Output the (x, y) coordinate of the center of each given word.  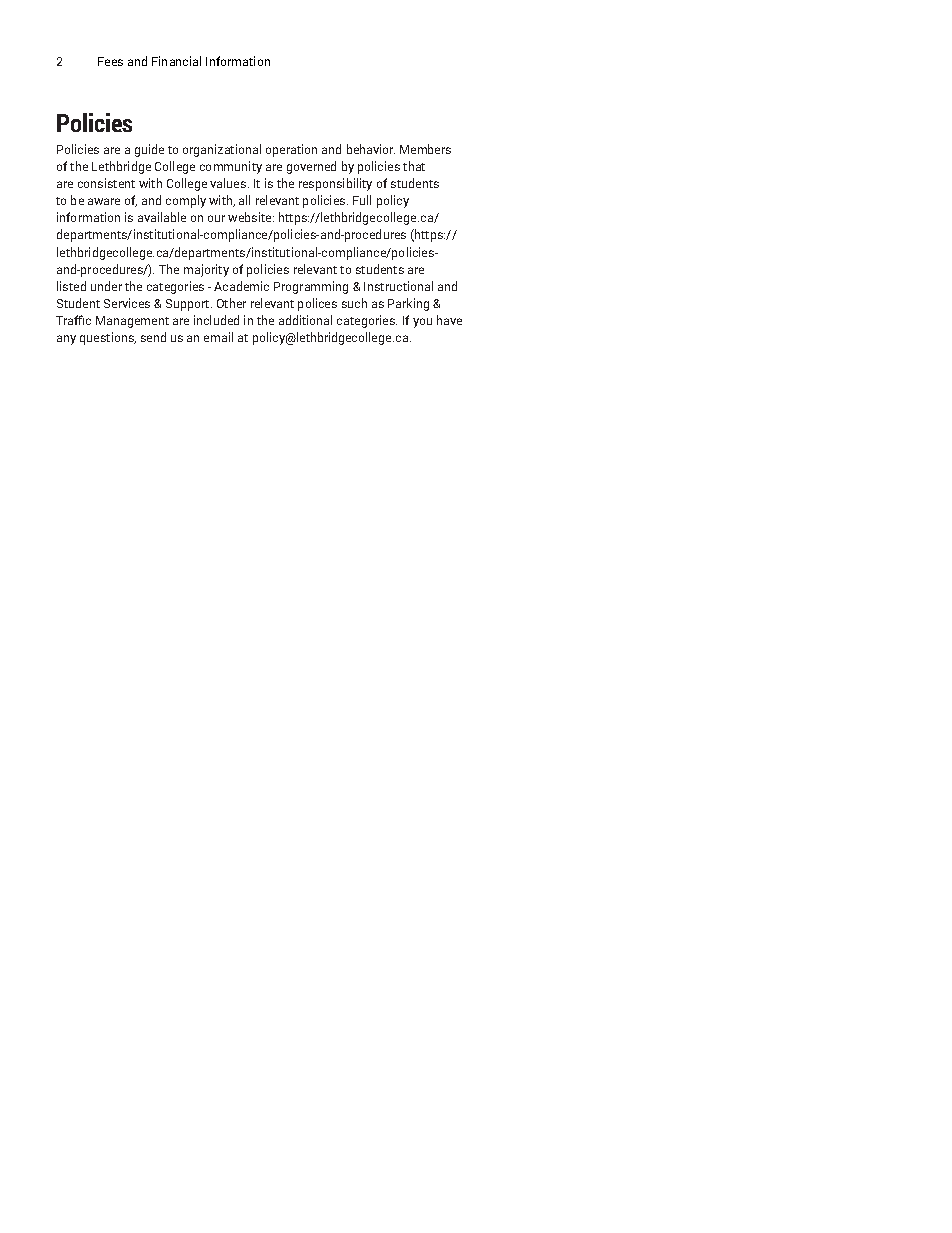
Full (362, 200)
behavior (371, 149)
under (106, 286)
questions (108, 338)
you (422, 323)
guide (149, 150)
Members (425, 149)
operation (291, 150)
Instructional (398, 286)
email (218, 337)
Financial (176, 61)
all (244, 200)
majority (206, 270)
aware (104, 201)
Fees (110, 61)
